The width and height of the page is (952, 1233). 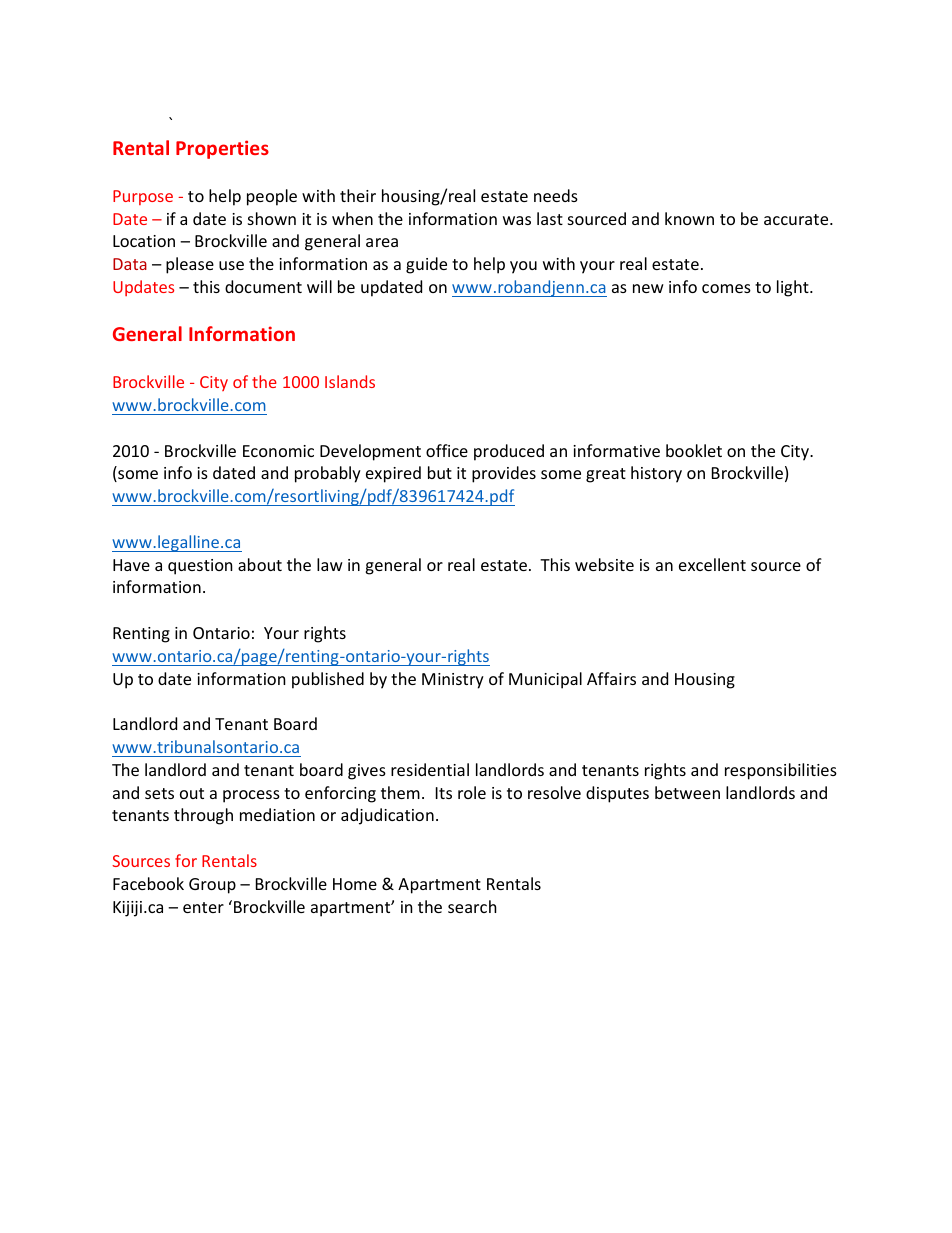 I want to click on Group, so click(x=212, y=886).
